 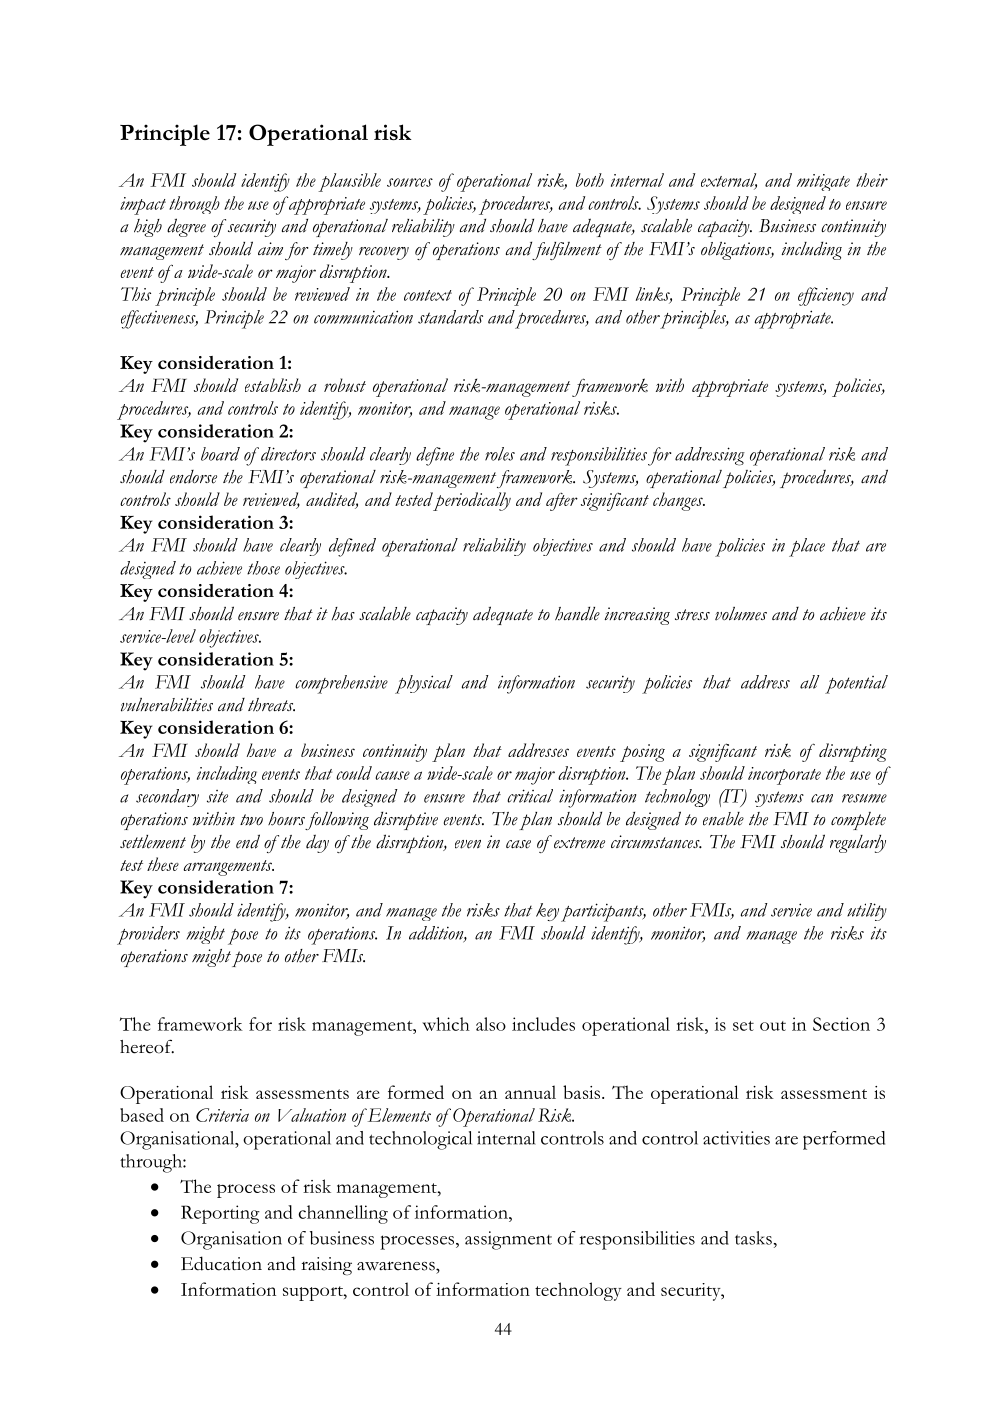 What do you see at coordinates (491, 1024) in the screenshot?
I see `also` at bounding box center [491, 1024].
